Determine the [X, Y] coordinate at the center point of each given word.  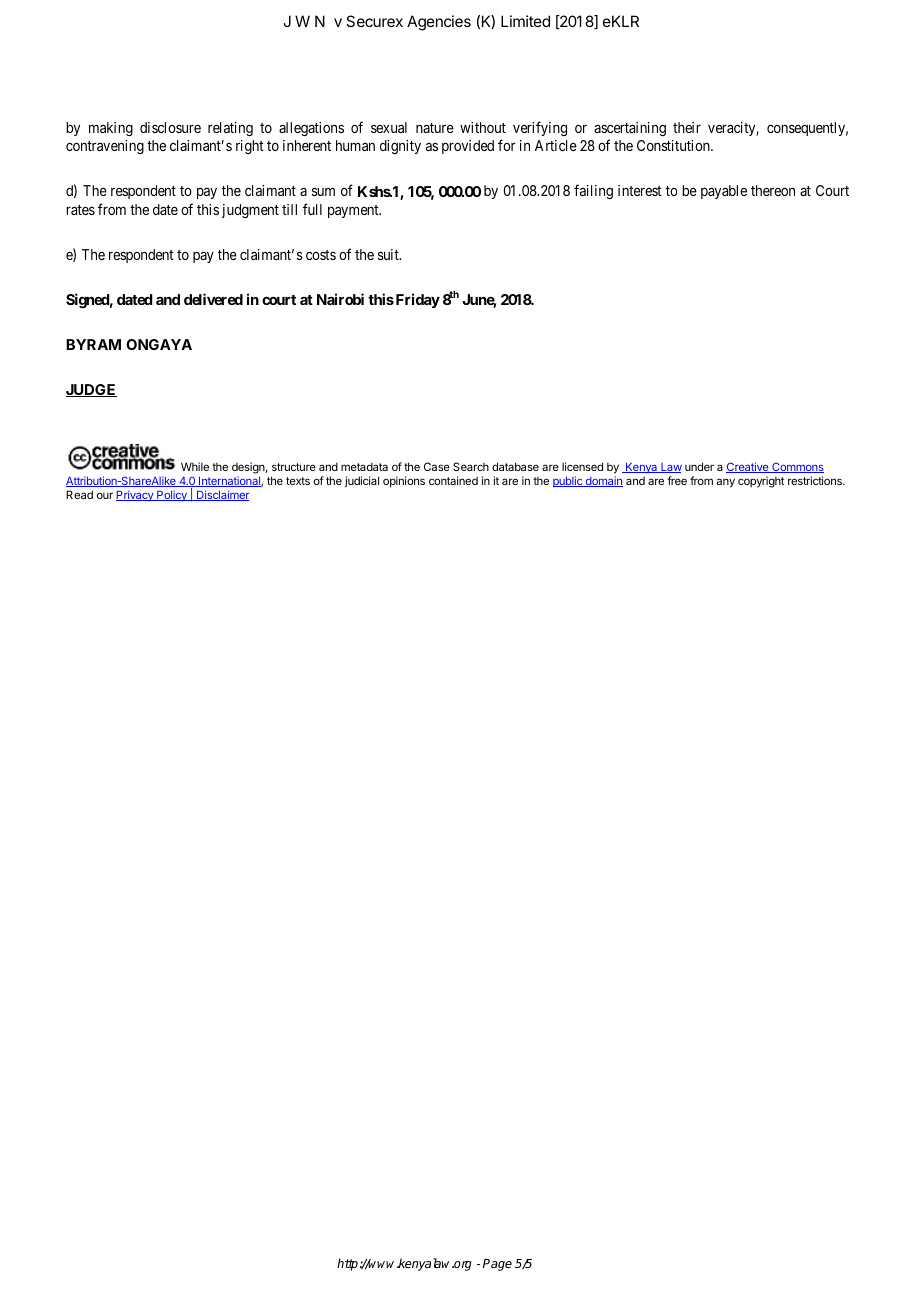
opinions [404, 482]
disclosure [170, 127]
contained [453, 480]
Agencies [439, 23]
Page [497, 1265]
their [687, 127]
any [726, 483]
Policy [172, 496]
